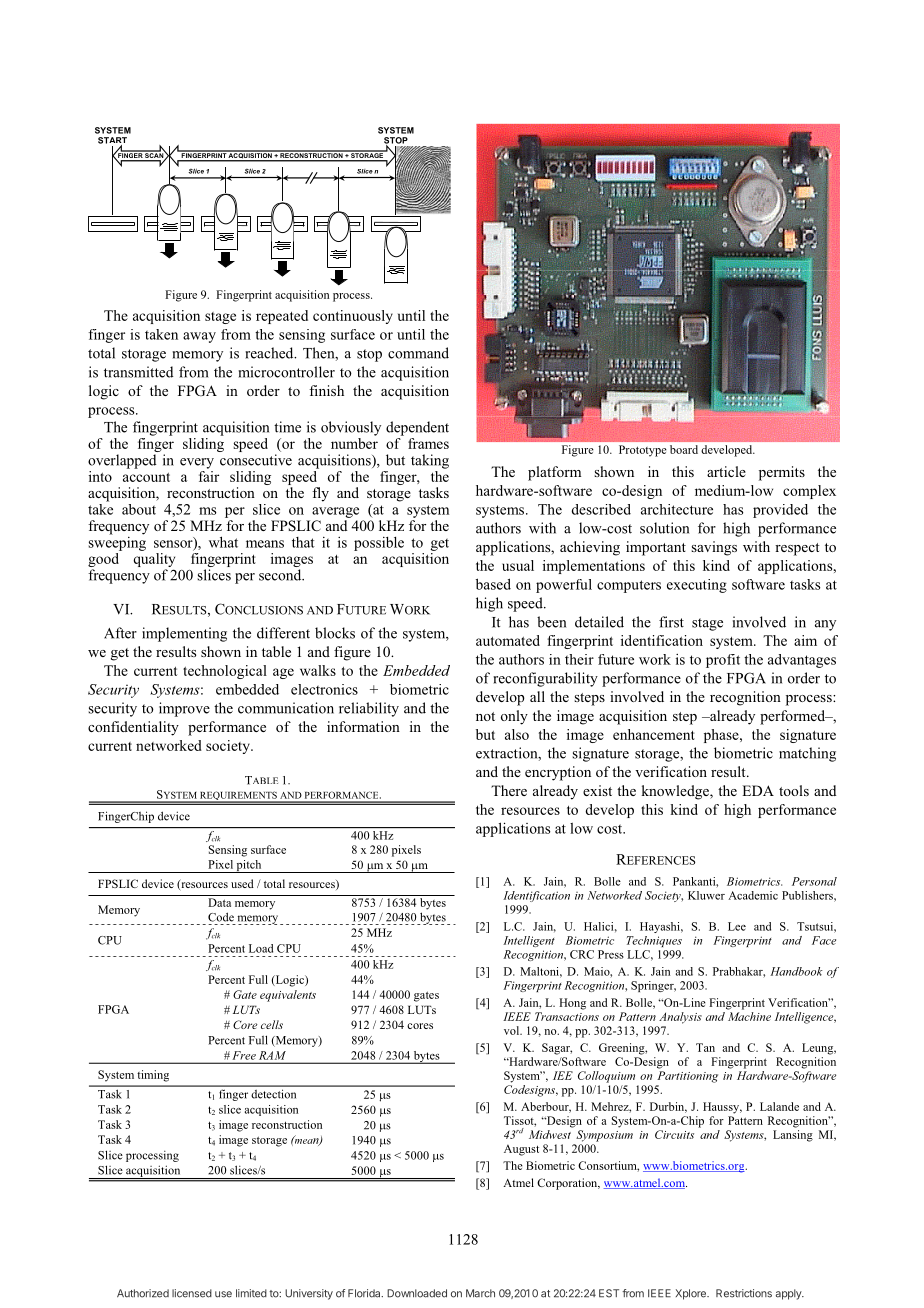  Describe the element at coordinates (518, 565) in the screenshot. I see `usual` at that location.
